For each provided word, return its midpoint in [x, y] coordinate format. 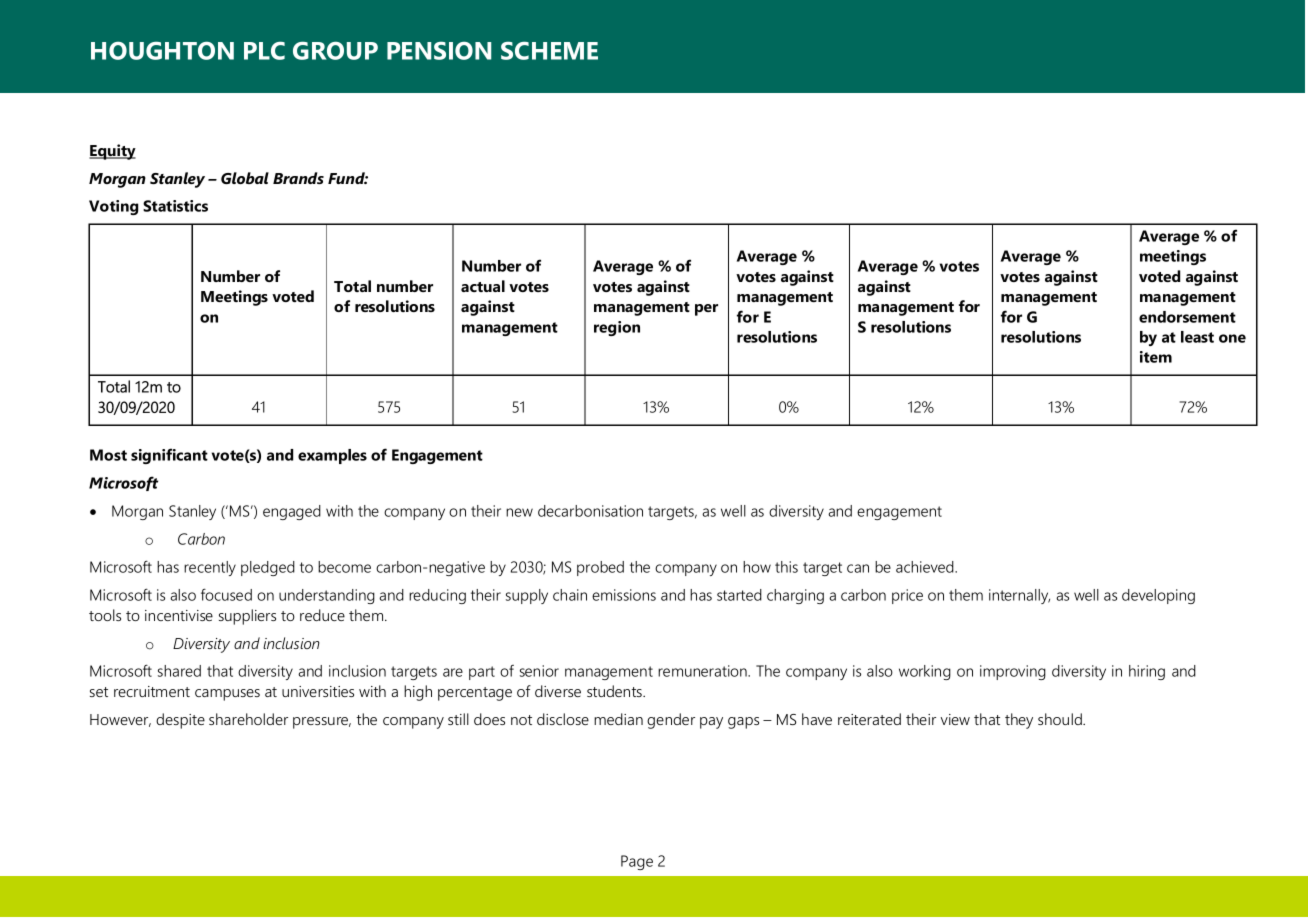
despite [180, 721]
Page [637, 862]
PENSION [439, 50]
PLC [264, 50]
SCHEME [549, 50]
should [1061, 719]
